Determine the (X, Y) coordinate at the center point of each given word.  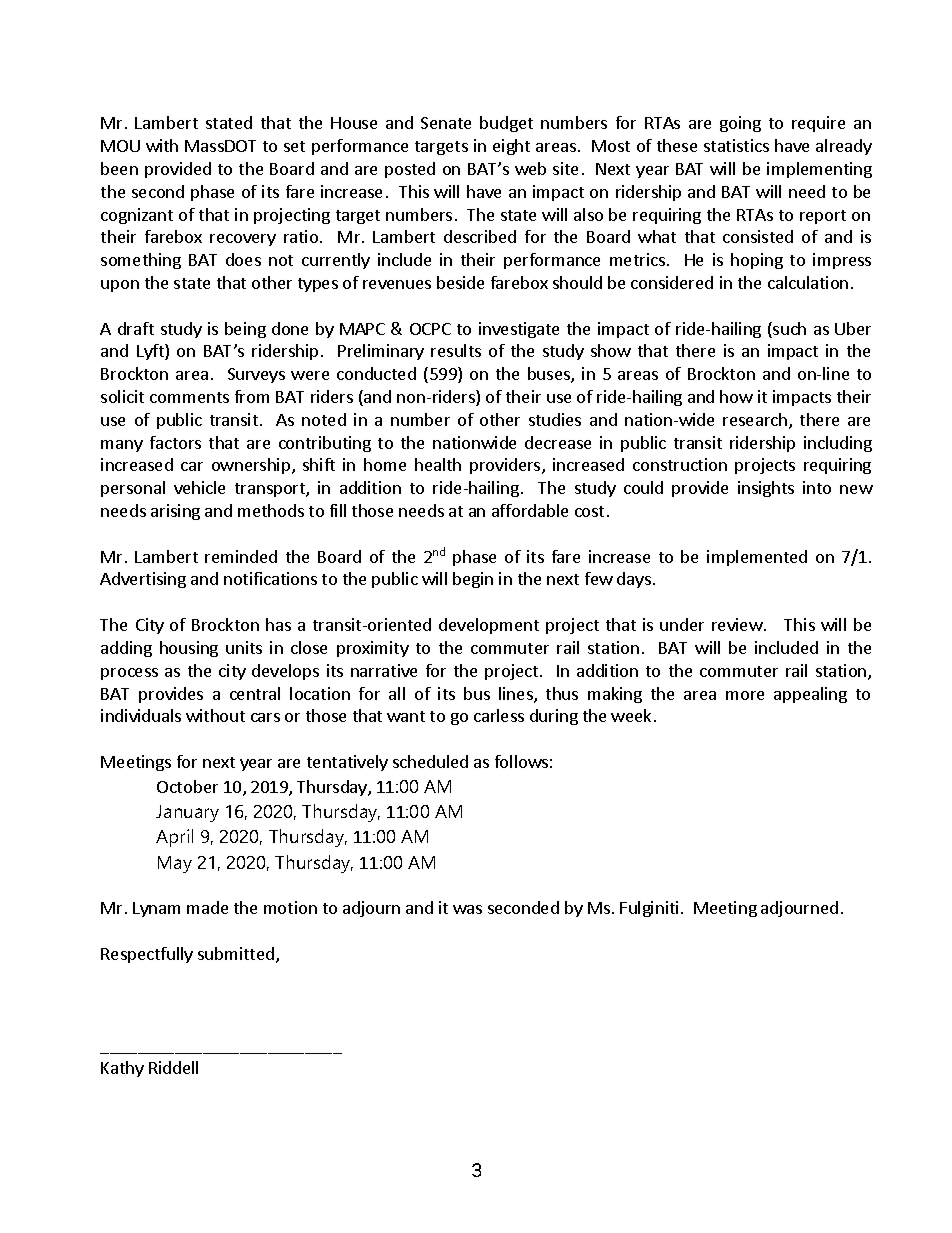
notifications (270, 578)
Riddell (173, 1067)
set (294, 146)
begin (473, 580)
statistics (736, 145)
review (737, 624)
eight (511, 147)
